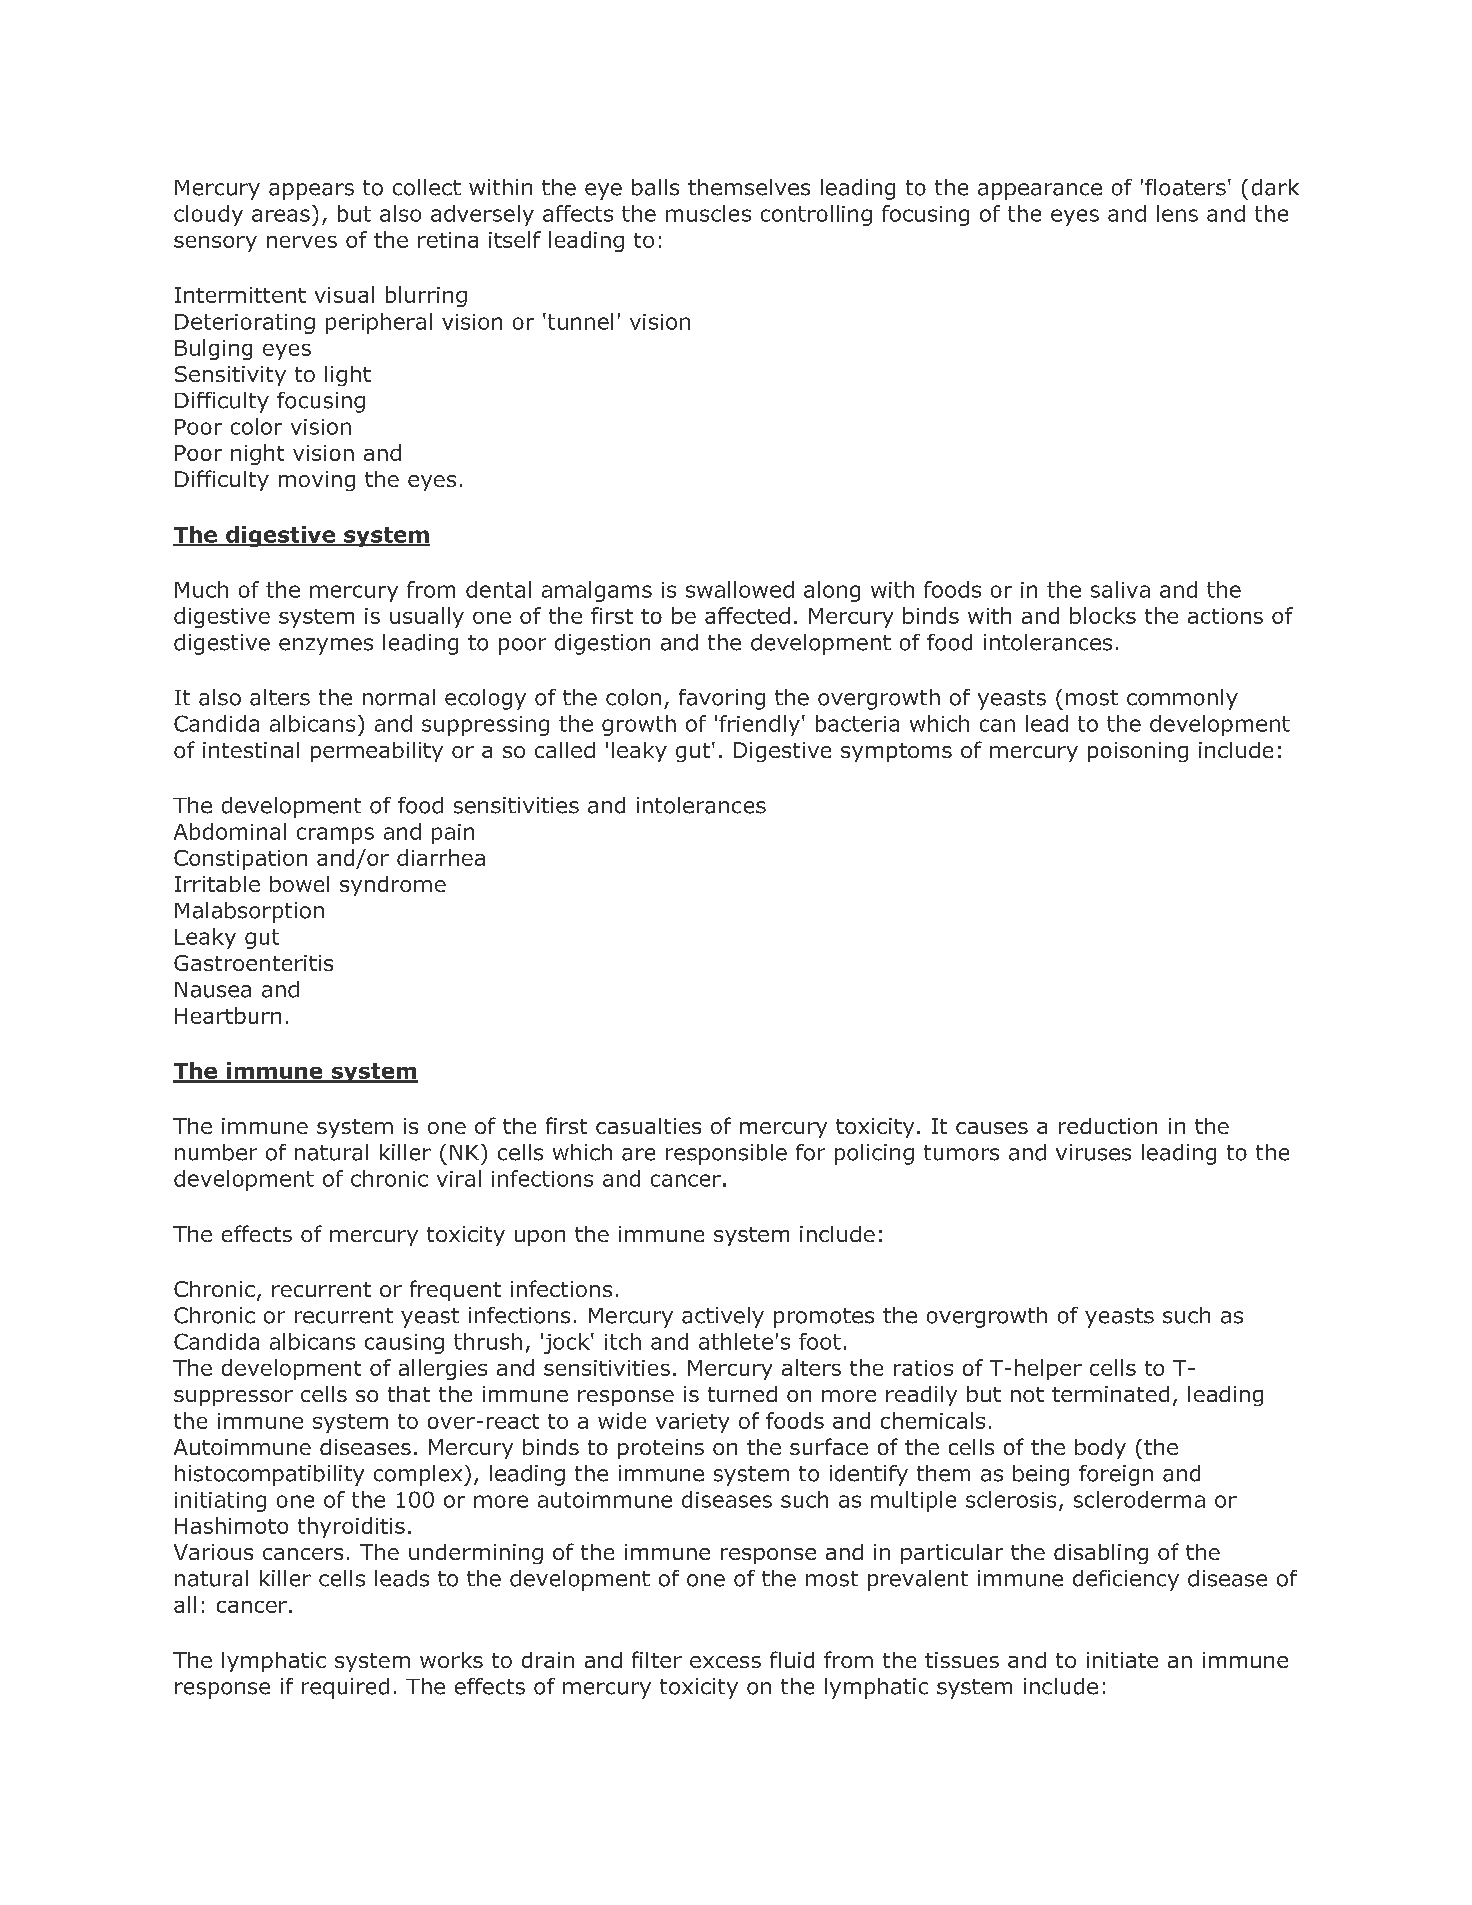 The width and height of the screenshot is (1472, 1905). I want to click on required, so click(345, 1688).
